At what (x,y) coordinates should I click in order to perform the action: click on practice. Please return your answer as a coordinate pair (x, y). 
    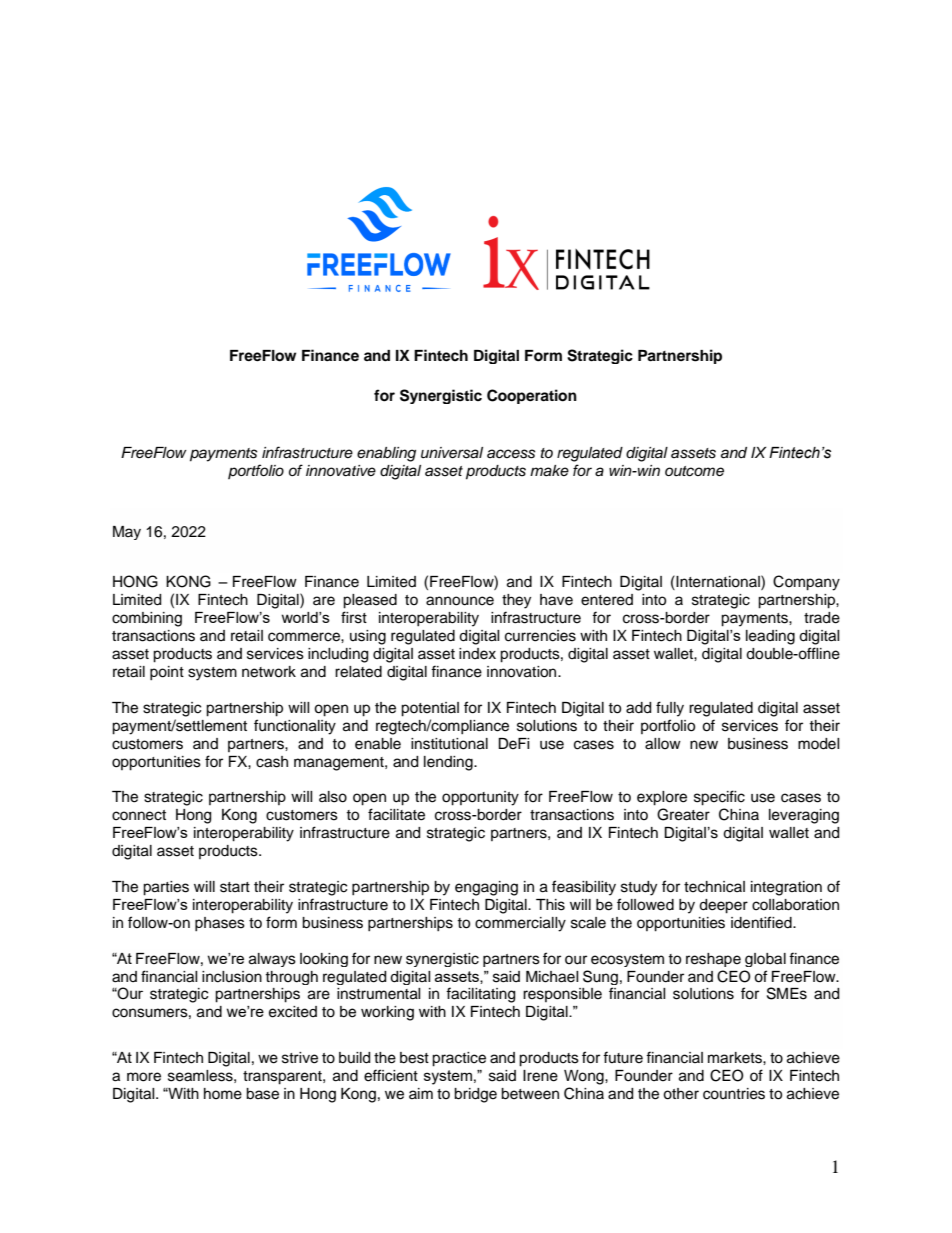
    Looking at the image, I should click on (459, 1059).
